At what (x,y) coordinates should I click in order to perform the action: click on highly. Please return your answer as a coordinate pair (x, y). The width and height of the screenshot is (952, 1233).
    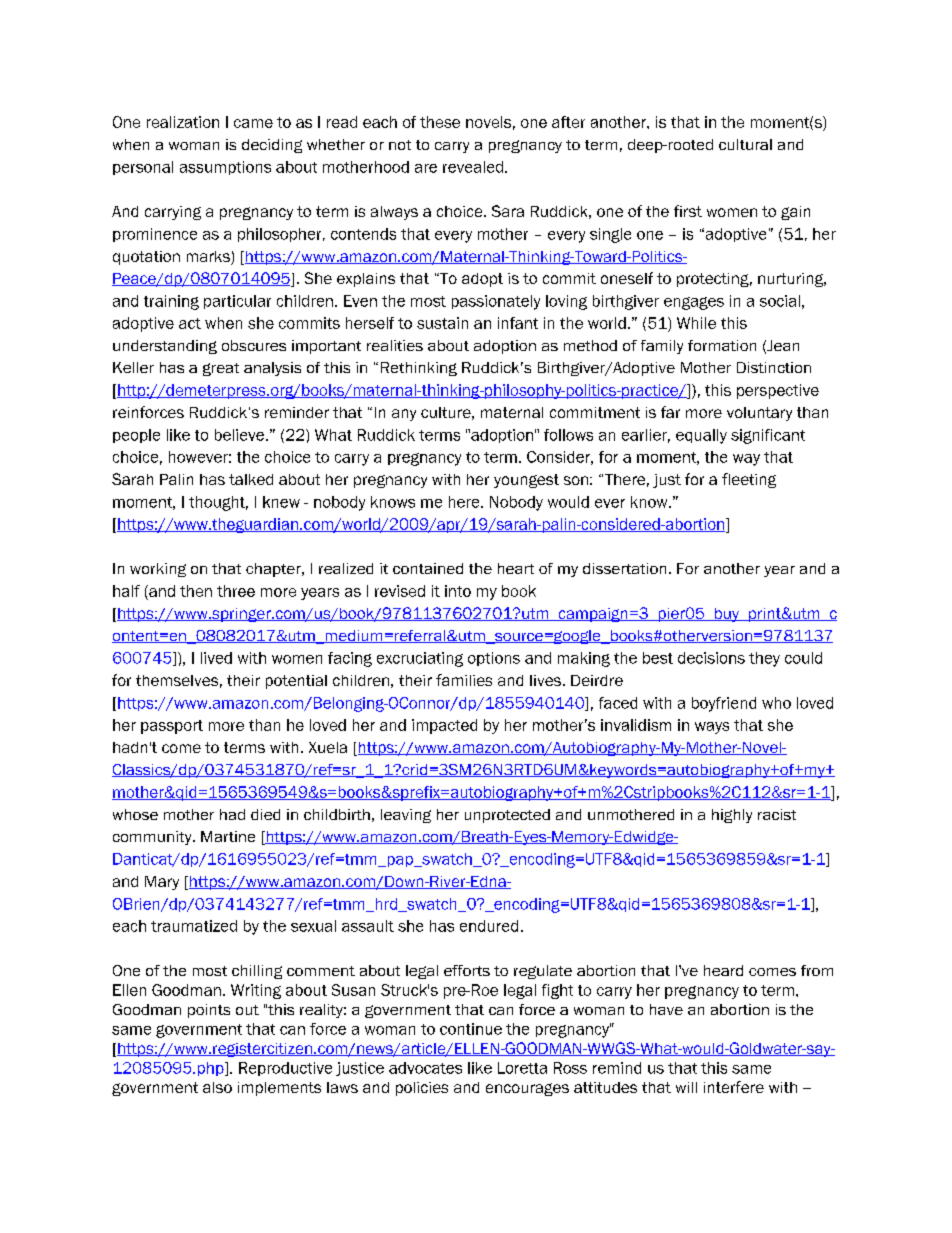
    Looking at the image, I should click on (732, 816).
